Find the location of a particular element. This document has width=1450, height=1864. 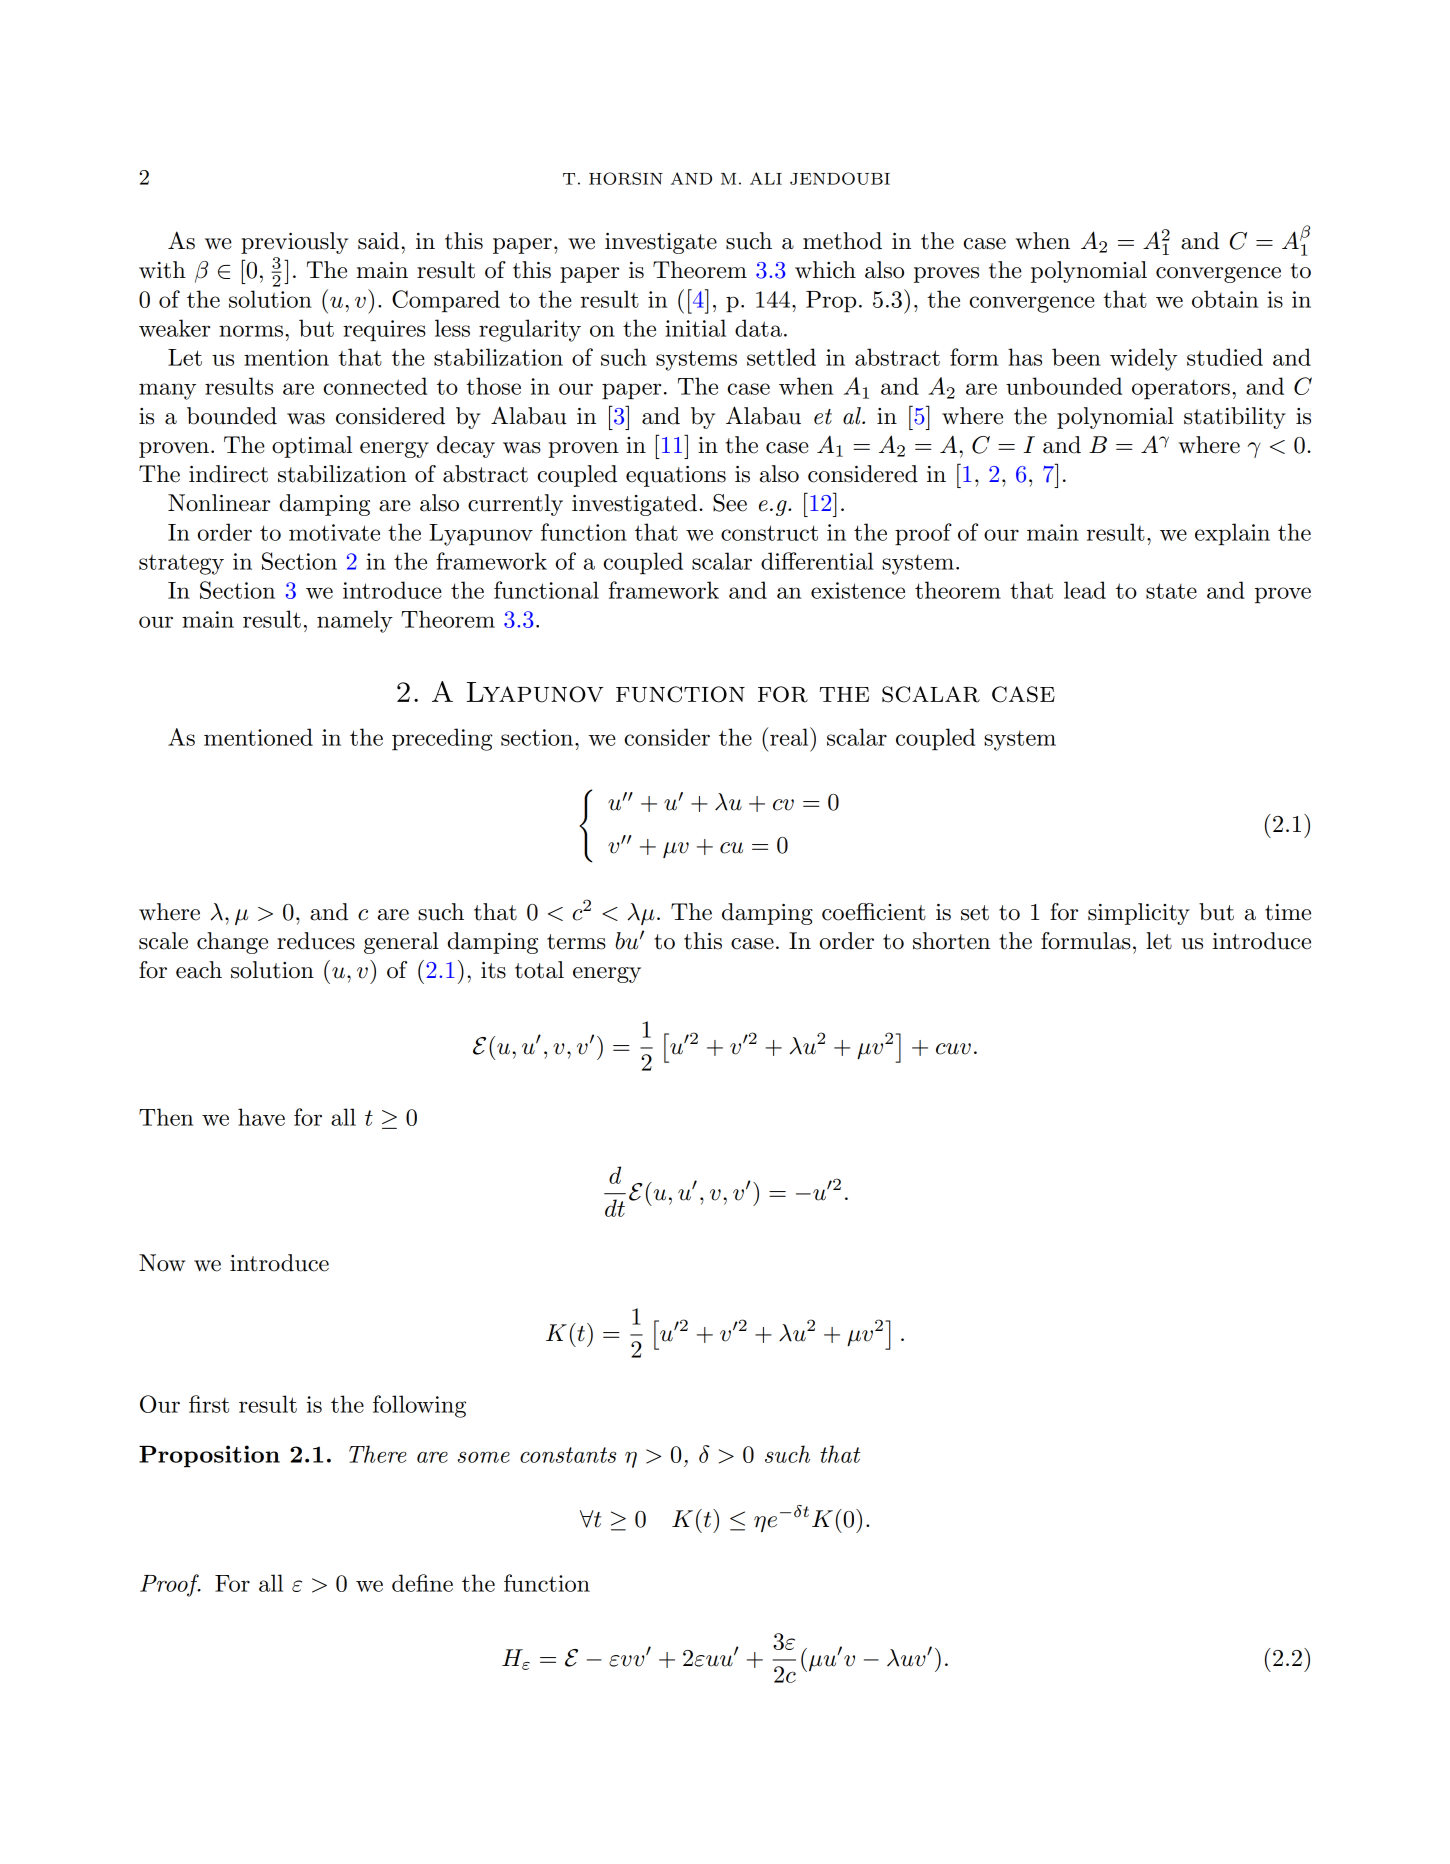

define is located at coordinates (422, 1583).
